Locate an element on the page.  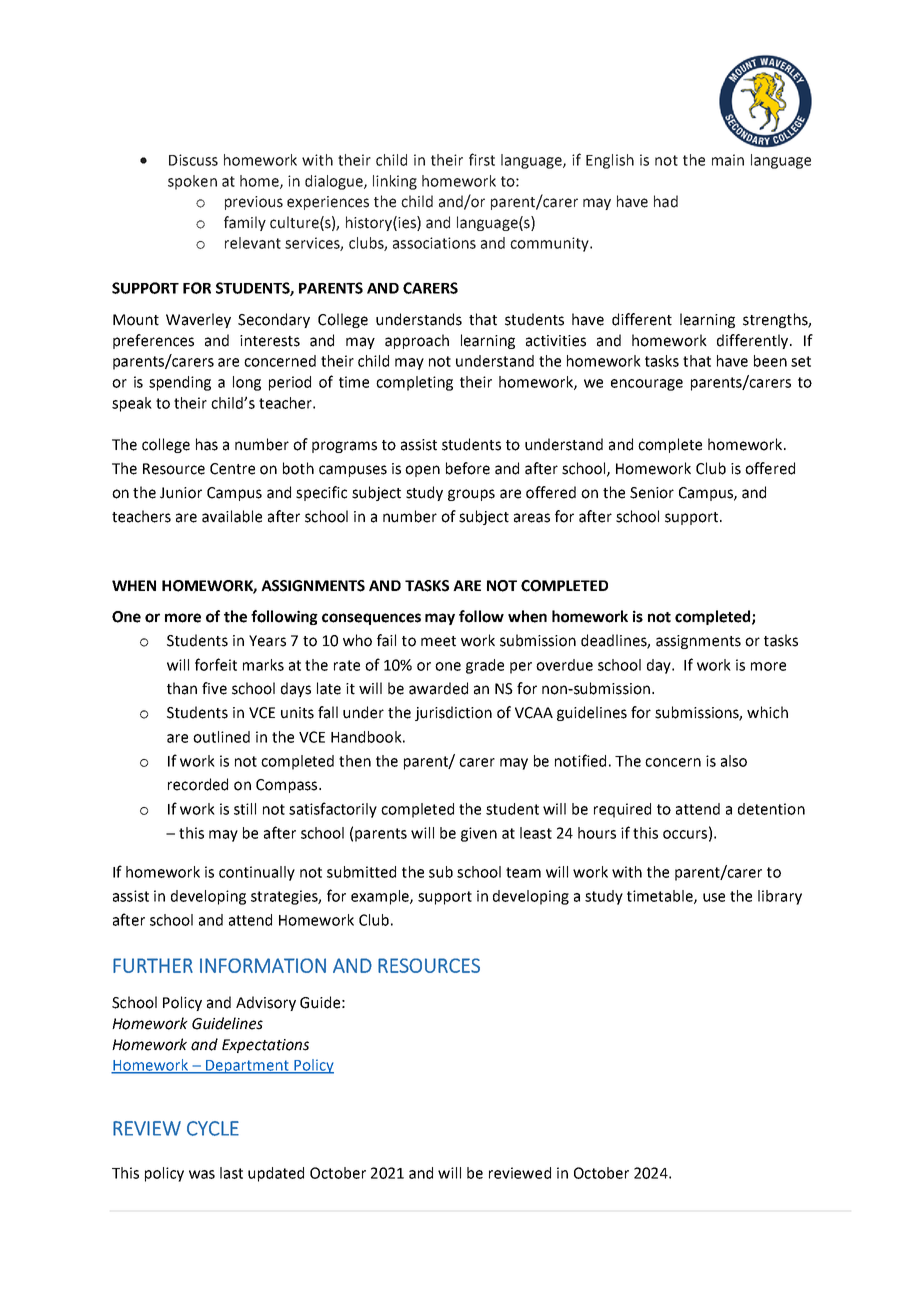
continually is located at coordinates (257, 873).
